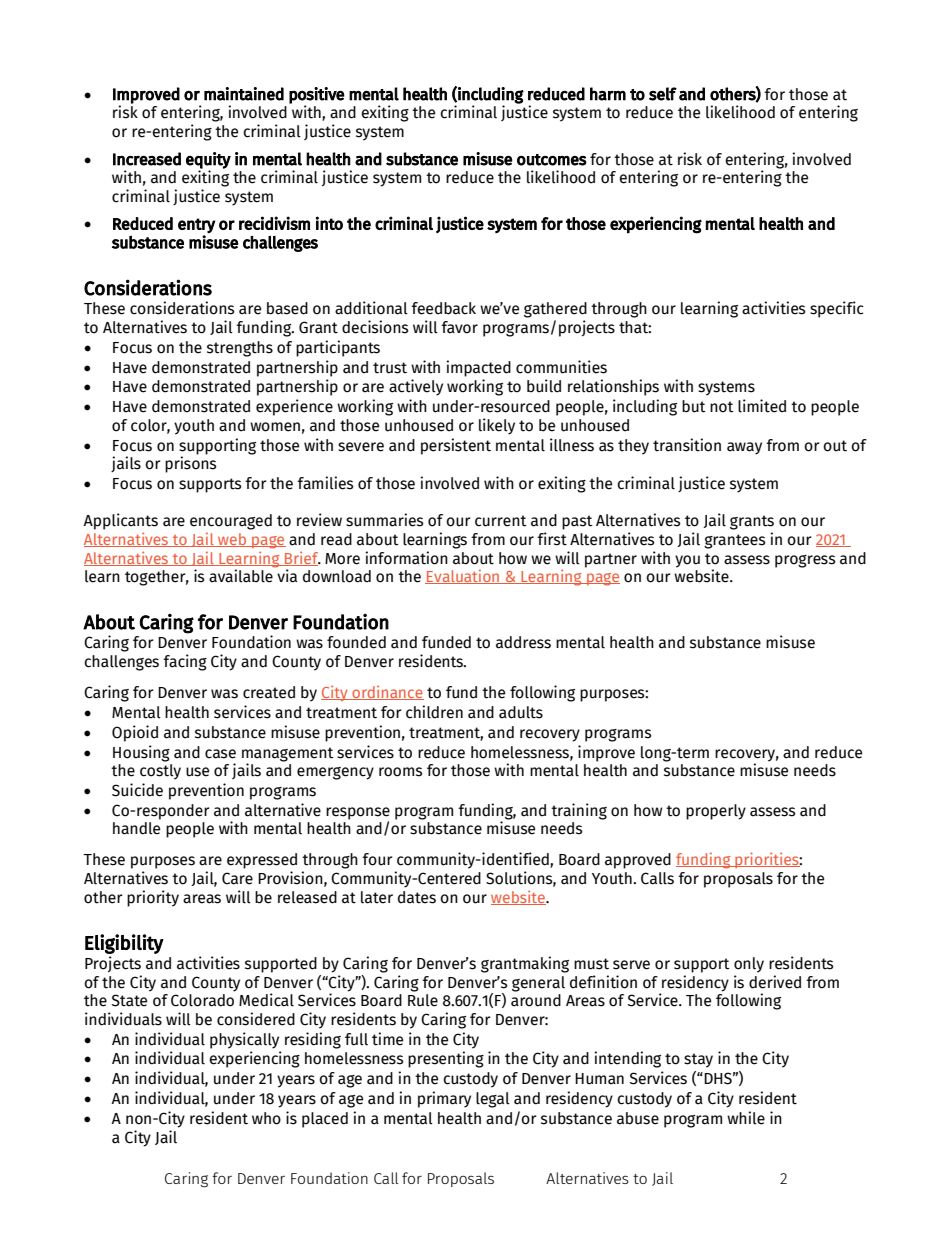 This screenshot has height=1233, width=952. What do you see at coordinates (463, 577) in the screenshot?
I see `Evaluation` at bounding box center [463, 577].
